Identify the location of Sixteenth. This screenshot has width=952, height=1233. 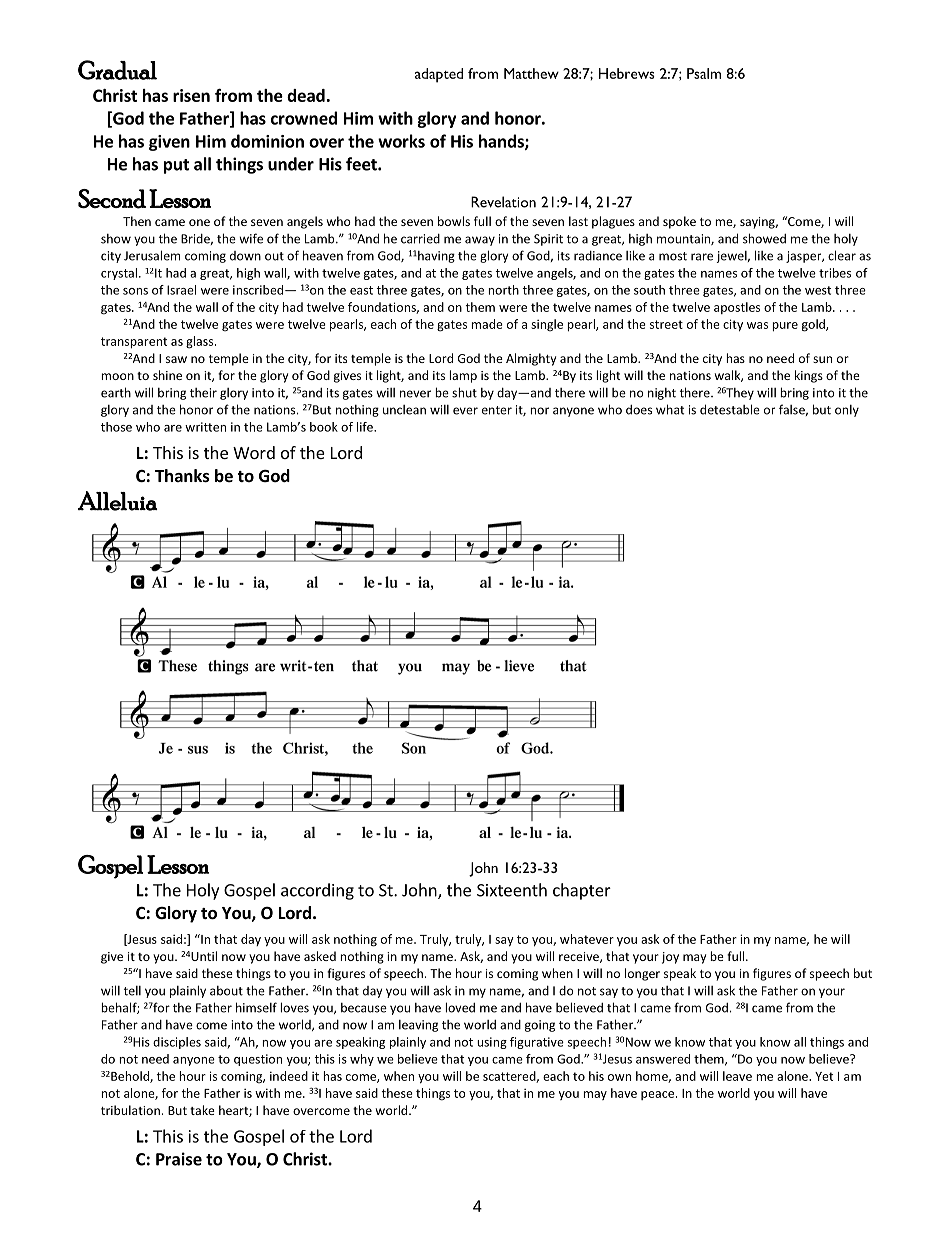
(512, 890).
